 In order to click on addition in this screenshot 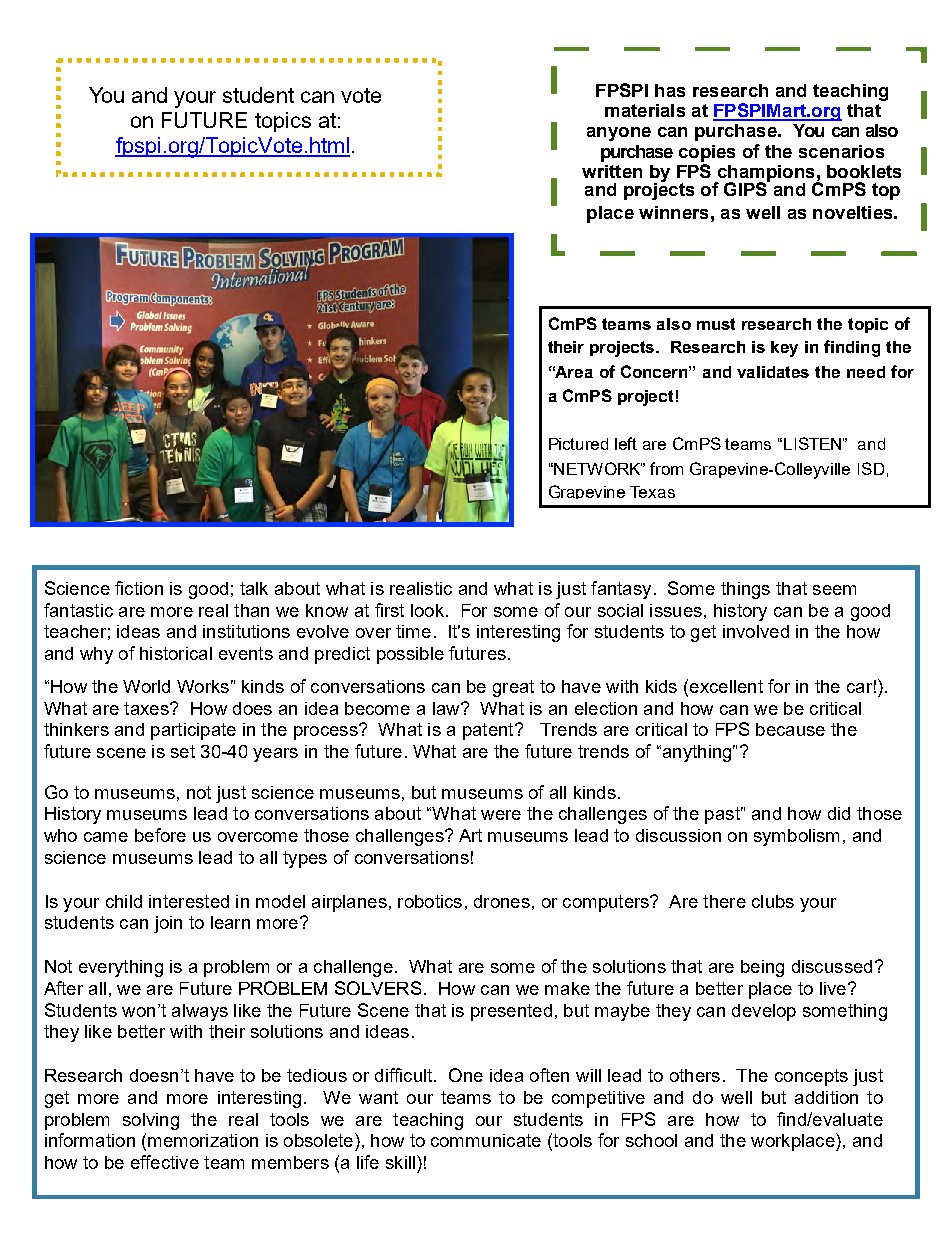, I will do `click(826, 1097)`.
